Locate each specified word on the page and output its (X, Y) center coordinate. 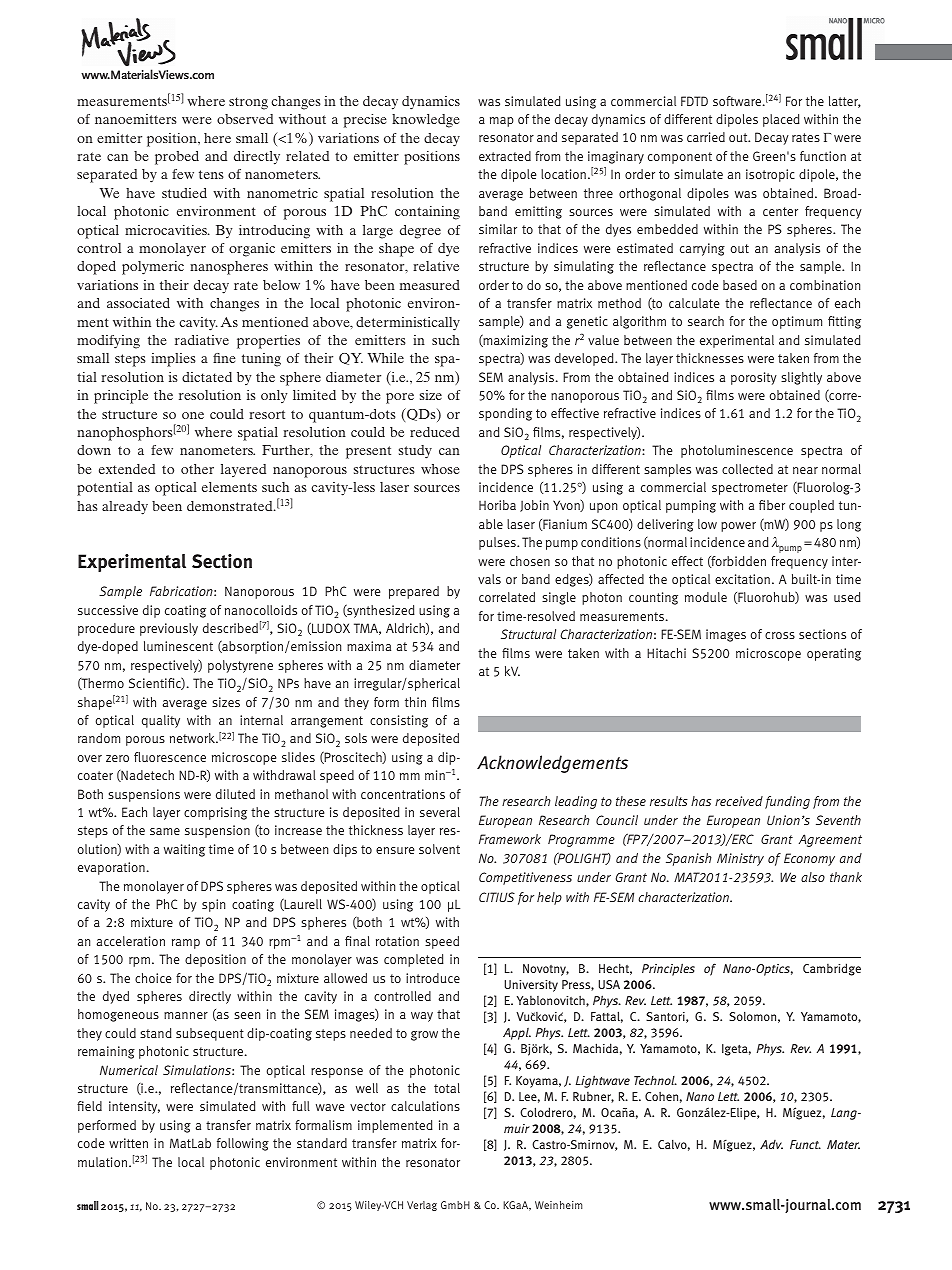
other (197, 469)
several (440, 812)
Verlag (422, 1206)
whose (440, 469)
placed (781, 120)
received (739, 801)
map (502, 122)
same (165, 831)
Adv (771, 1144)
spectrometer (750, 489)
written (128, 1143)
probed (177, 158)
